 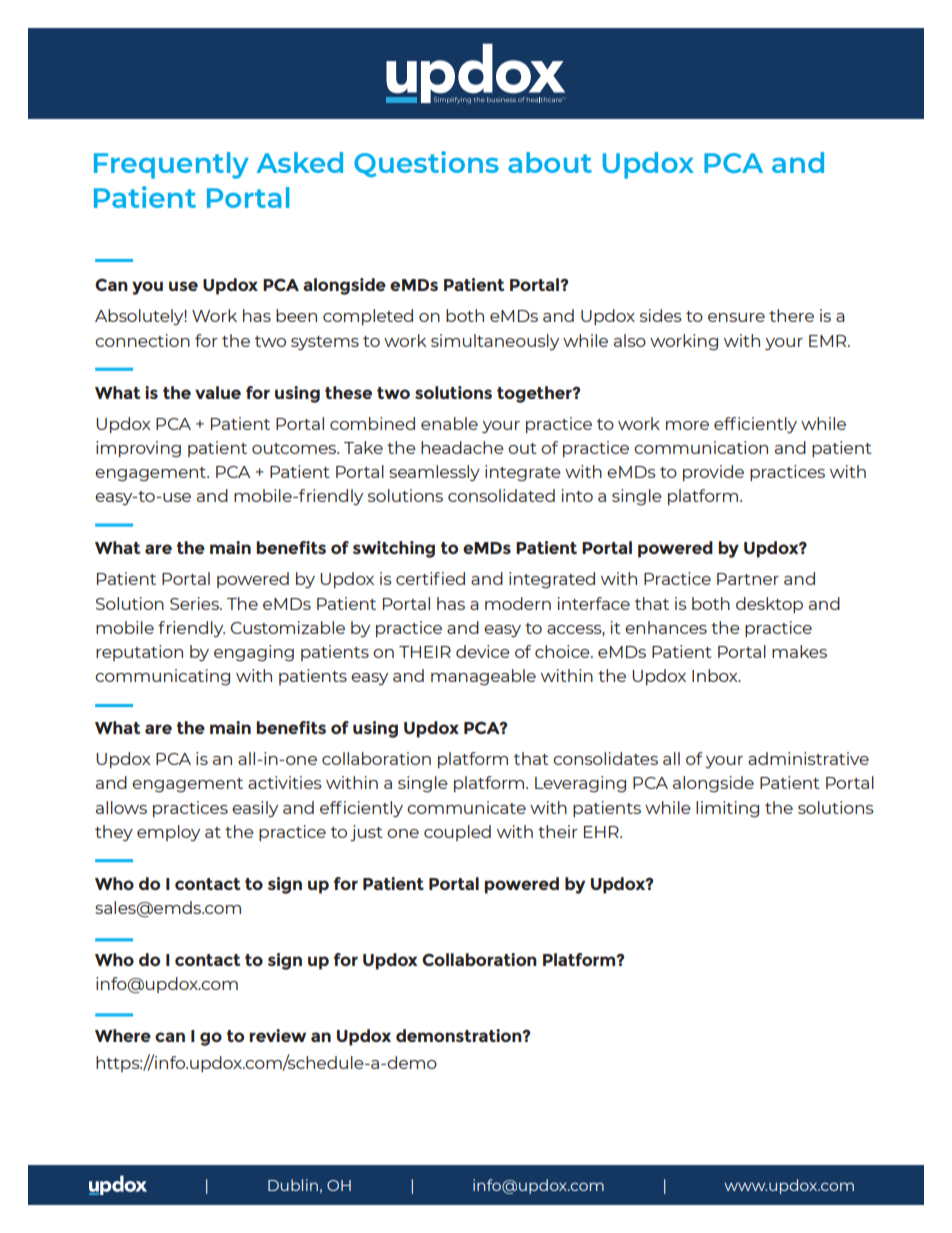 What do you see at coordinates (171, 165) in the image?
I see `Frequently` at bounding box center [171, 165].
